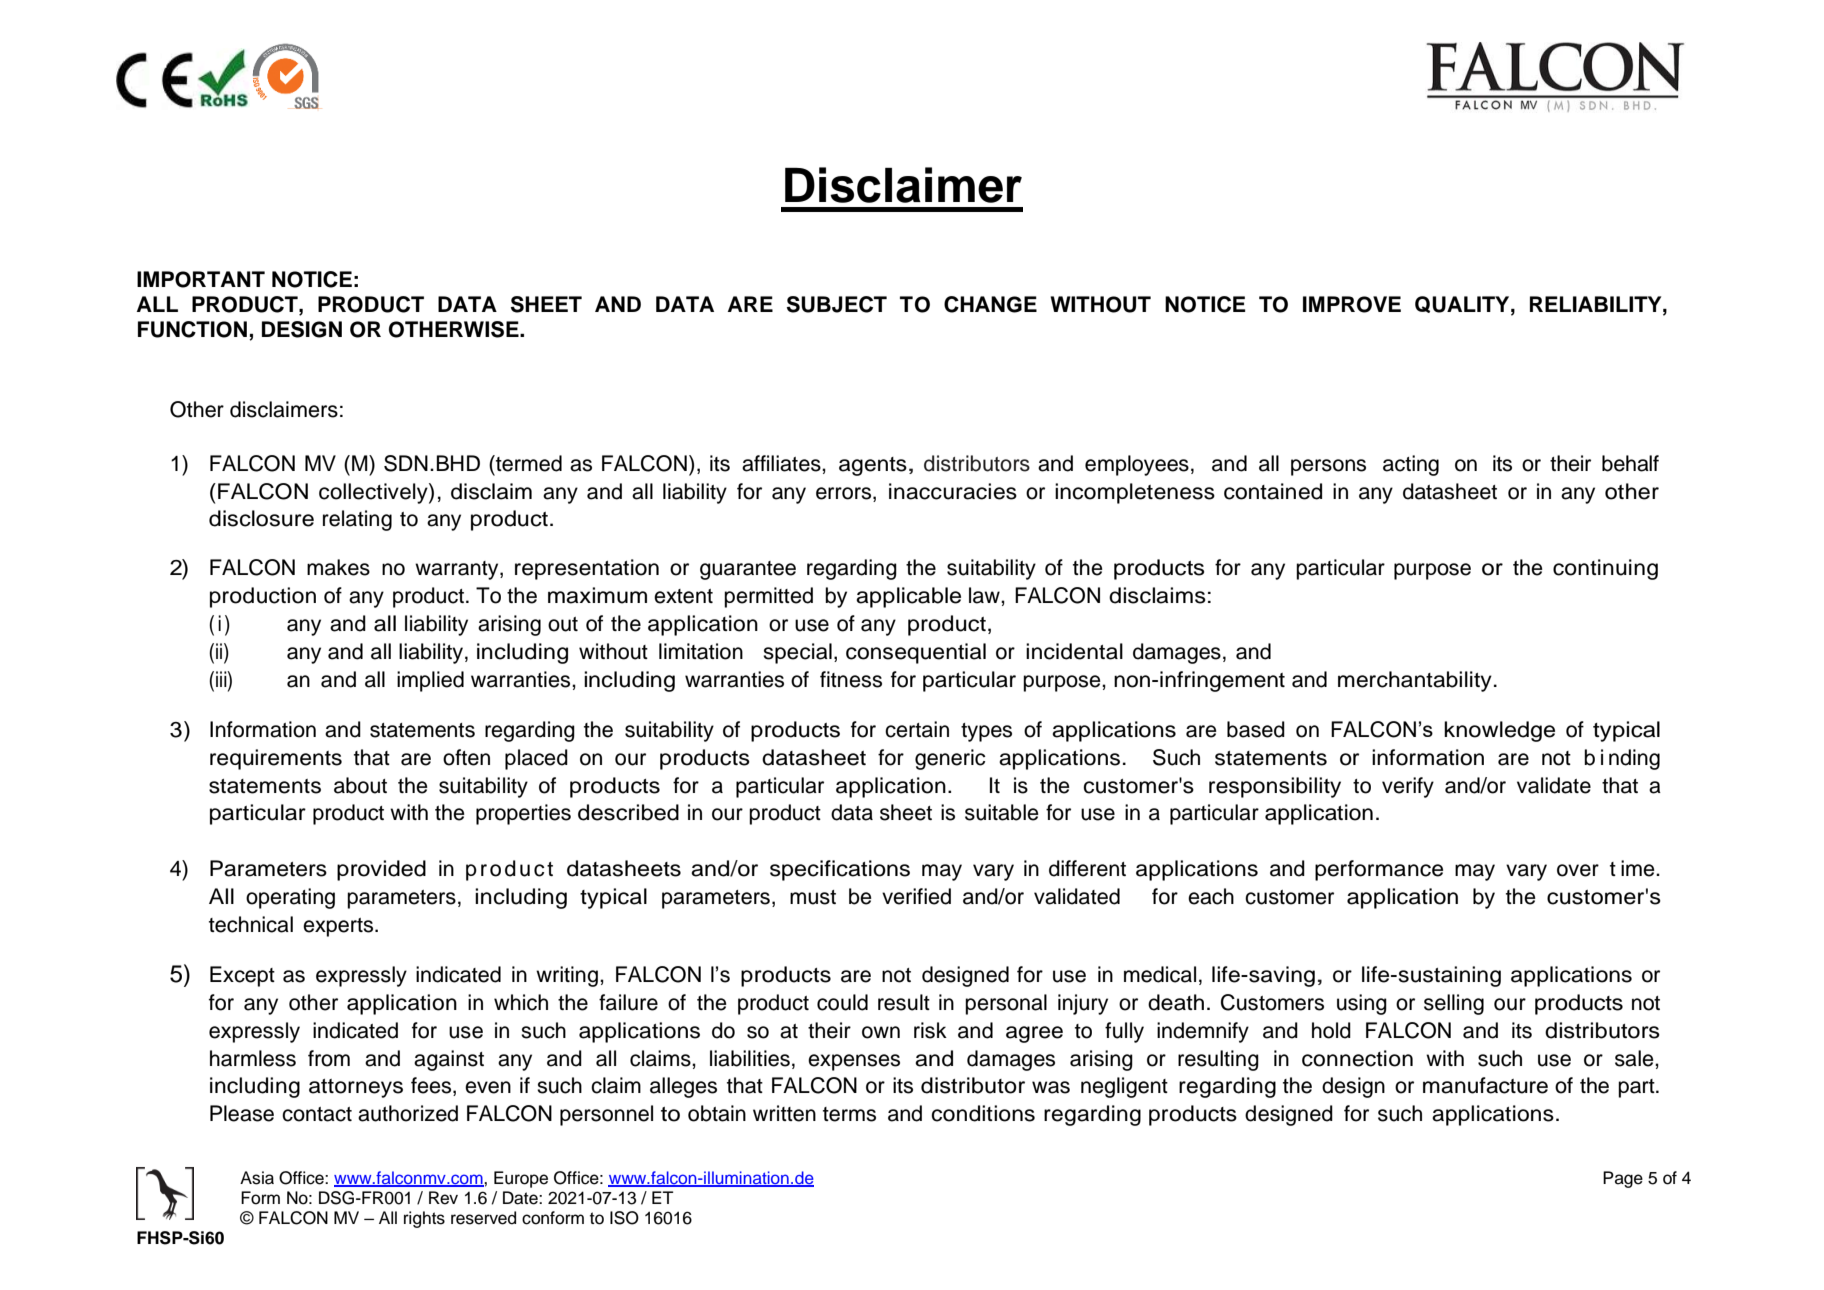 The height and width of the screenshot is (1290, 1824). What do you see at coordinates (381, 870) in the screenshot?
I see `provided` at bounding box center [381, 870].
